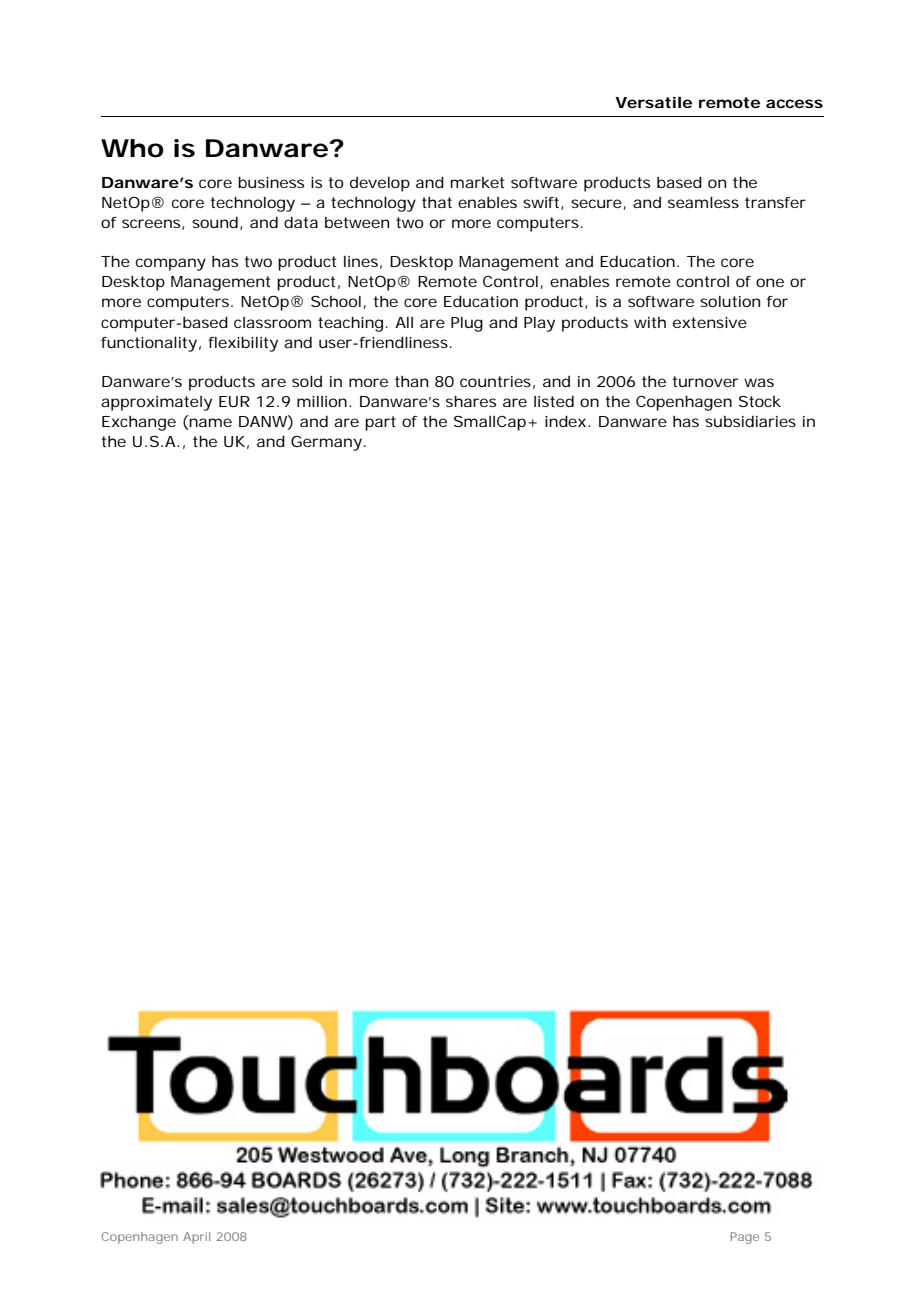 The width and height of the screenshot is (924, 1308). What do you see at coordinates (326, 443) in the screenshot?
I see `Germany` at bounding box center [326, 443].
